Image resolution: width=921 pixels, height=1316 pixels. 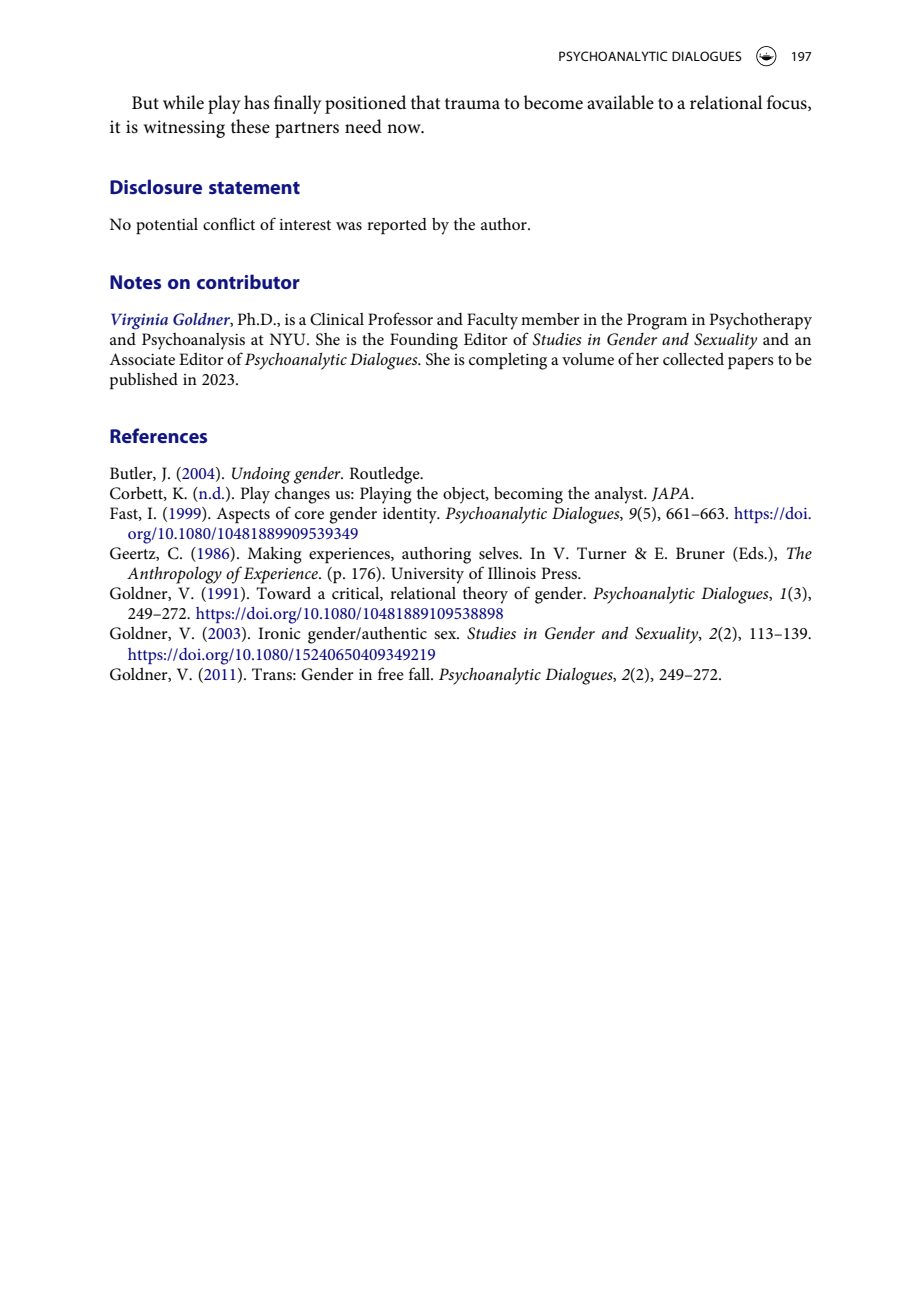 What do you see at coordinates (657, 321) in the image?
I see `Program` at bounding box center [657, 321].
